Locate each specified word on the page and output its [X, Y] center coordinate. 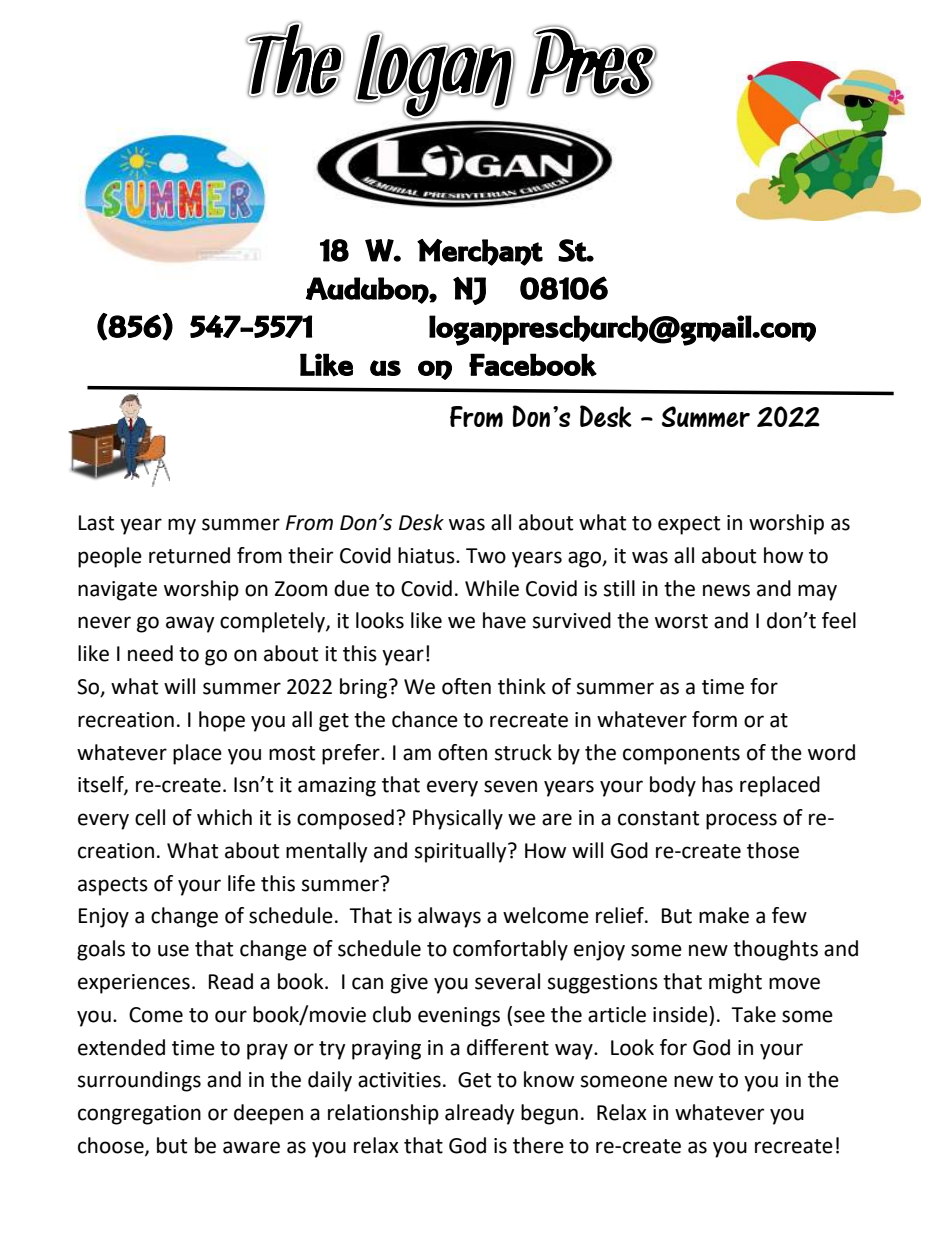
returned [189, 555]
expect [689, 525]
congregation [139, 1115]
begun [549, 1114]
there [538, 1145]
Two [486, 556]
